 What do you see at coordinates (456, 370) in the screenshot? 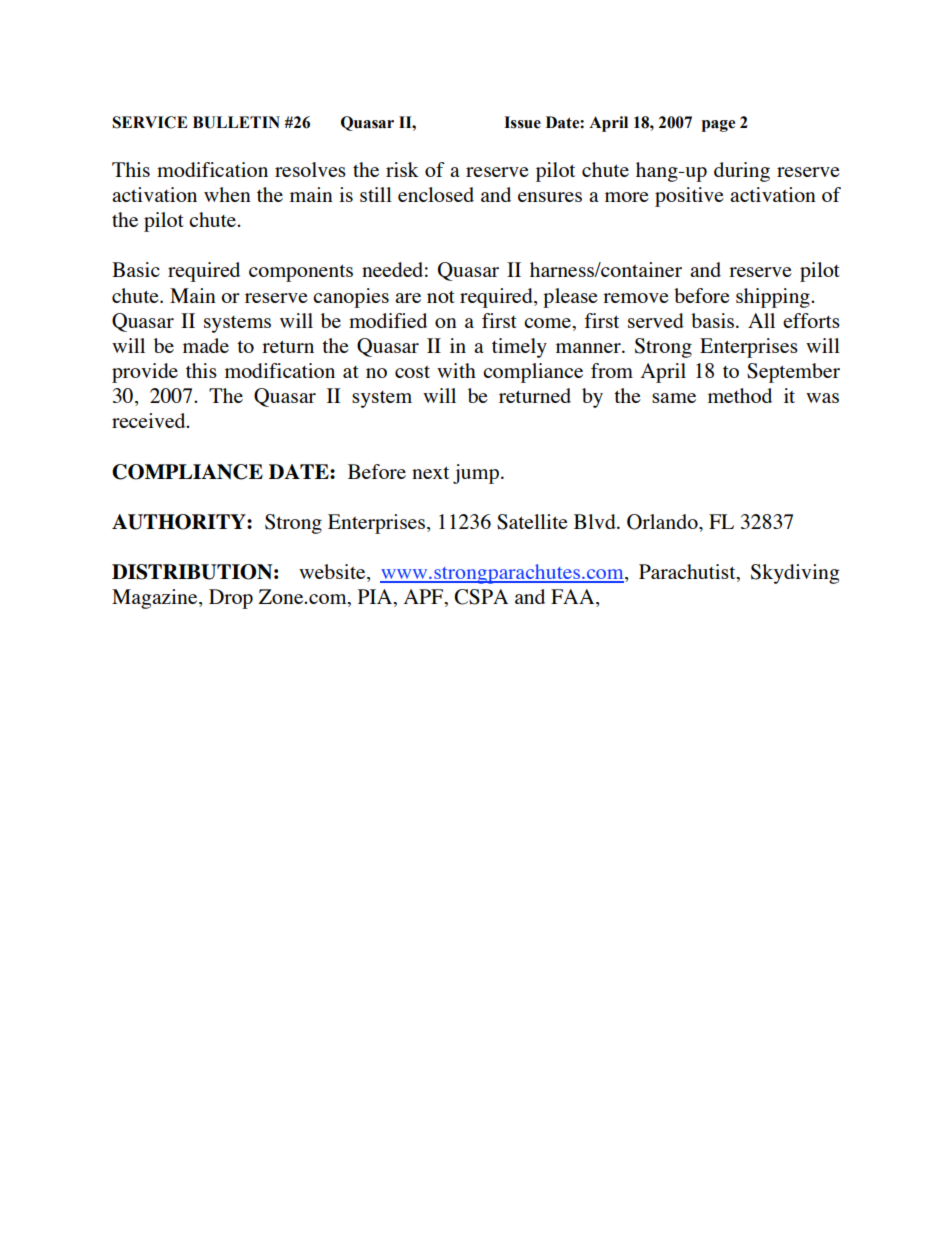
I see `with` at bounding box center [456, 370].
